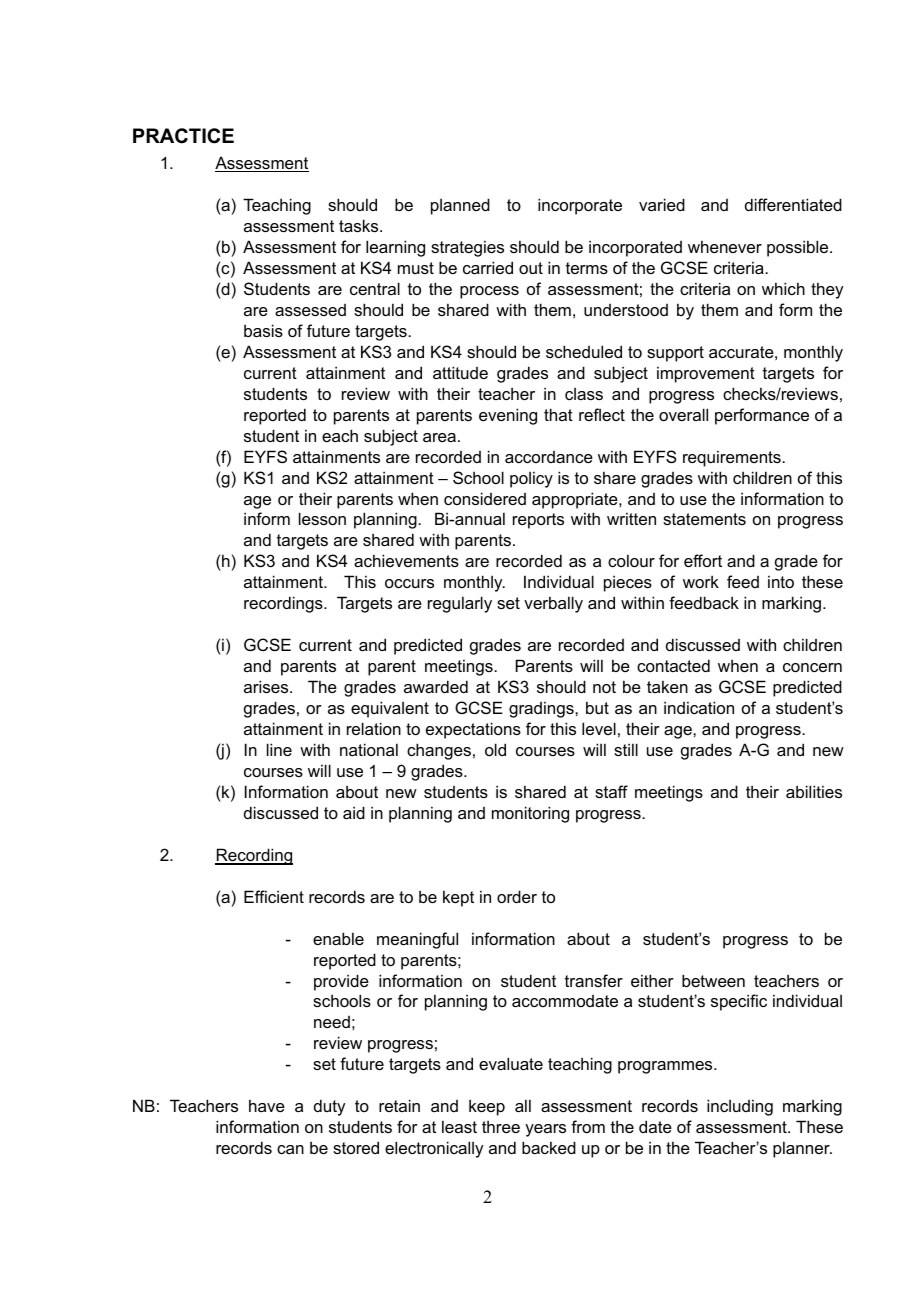  What do you see at coordinates (733, 458) in the screenshot?
I see `requirements` at bounding box center [733, 458].
